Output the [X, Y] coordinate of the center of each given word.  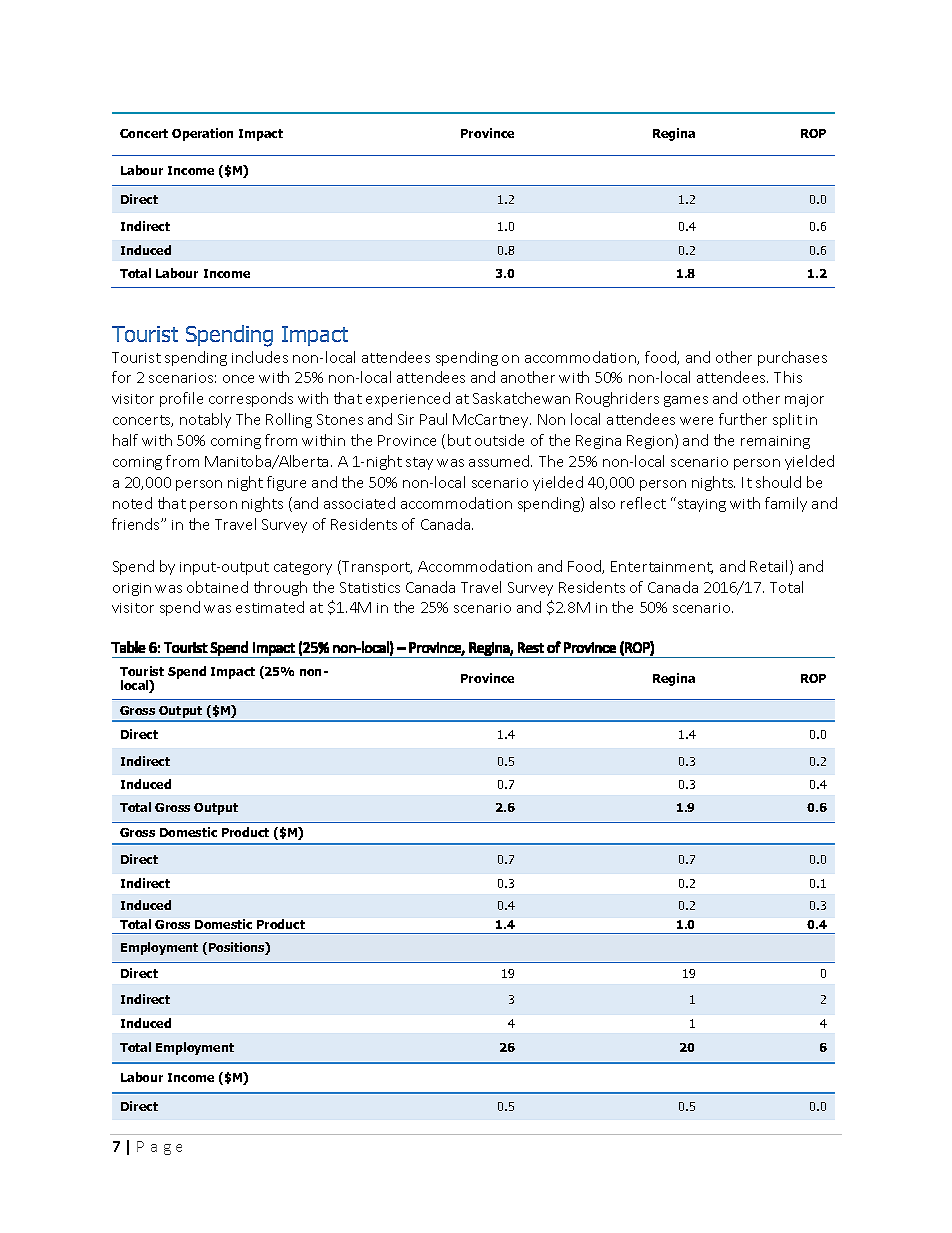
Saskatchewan [521, 398]
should [778, 482]
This [788, 377]
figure [286, 483]
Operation [202, 134]
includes [260, 357]
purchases [792, 358]
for [121, 377]
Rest [531, 647]
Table [128, 647]
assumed [500, 461]
